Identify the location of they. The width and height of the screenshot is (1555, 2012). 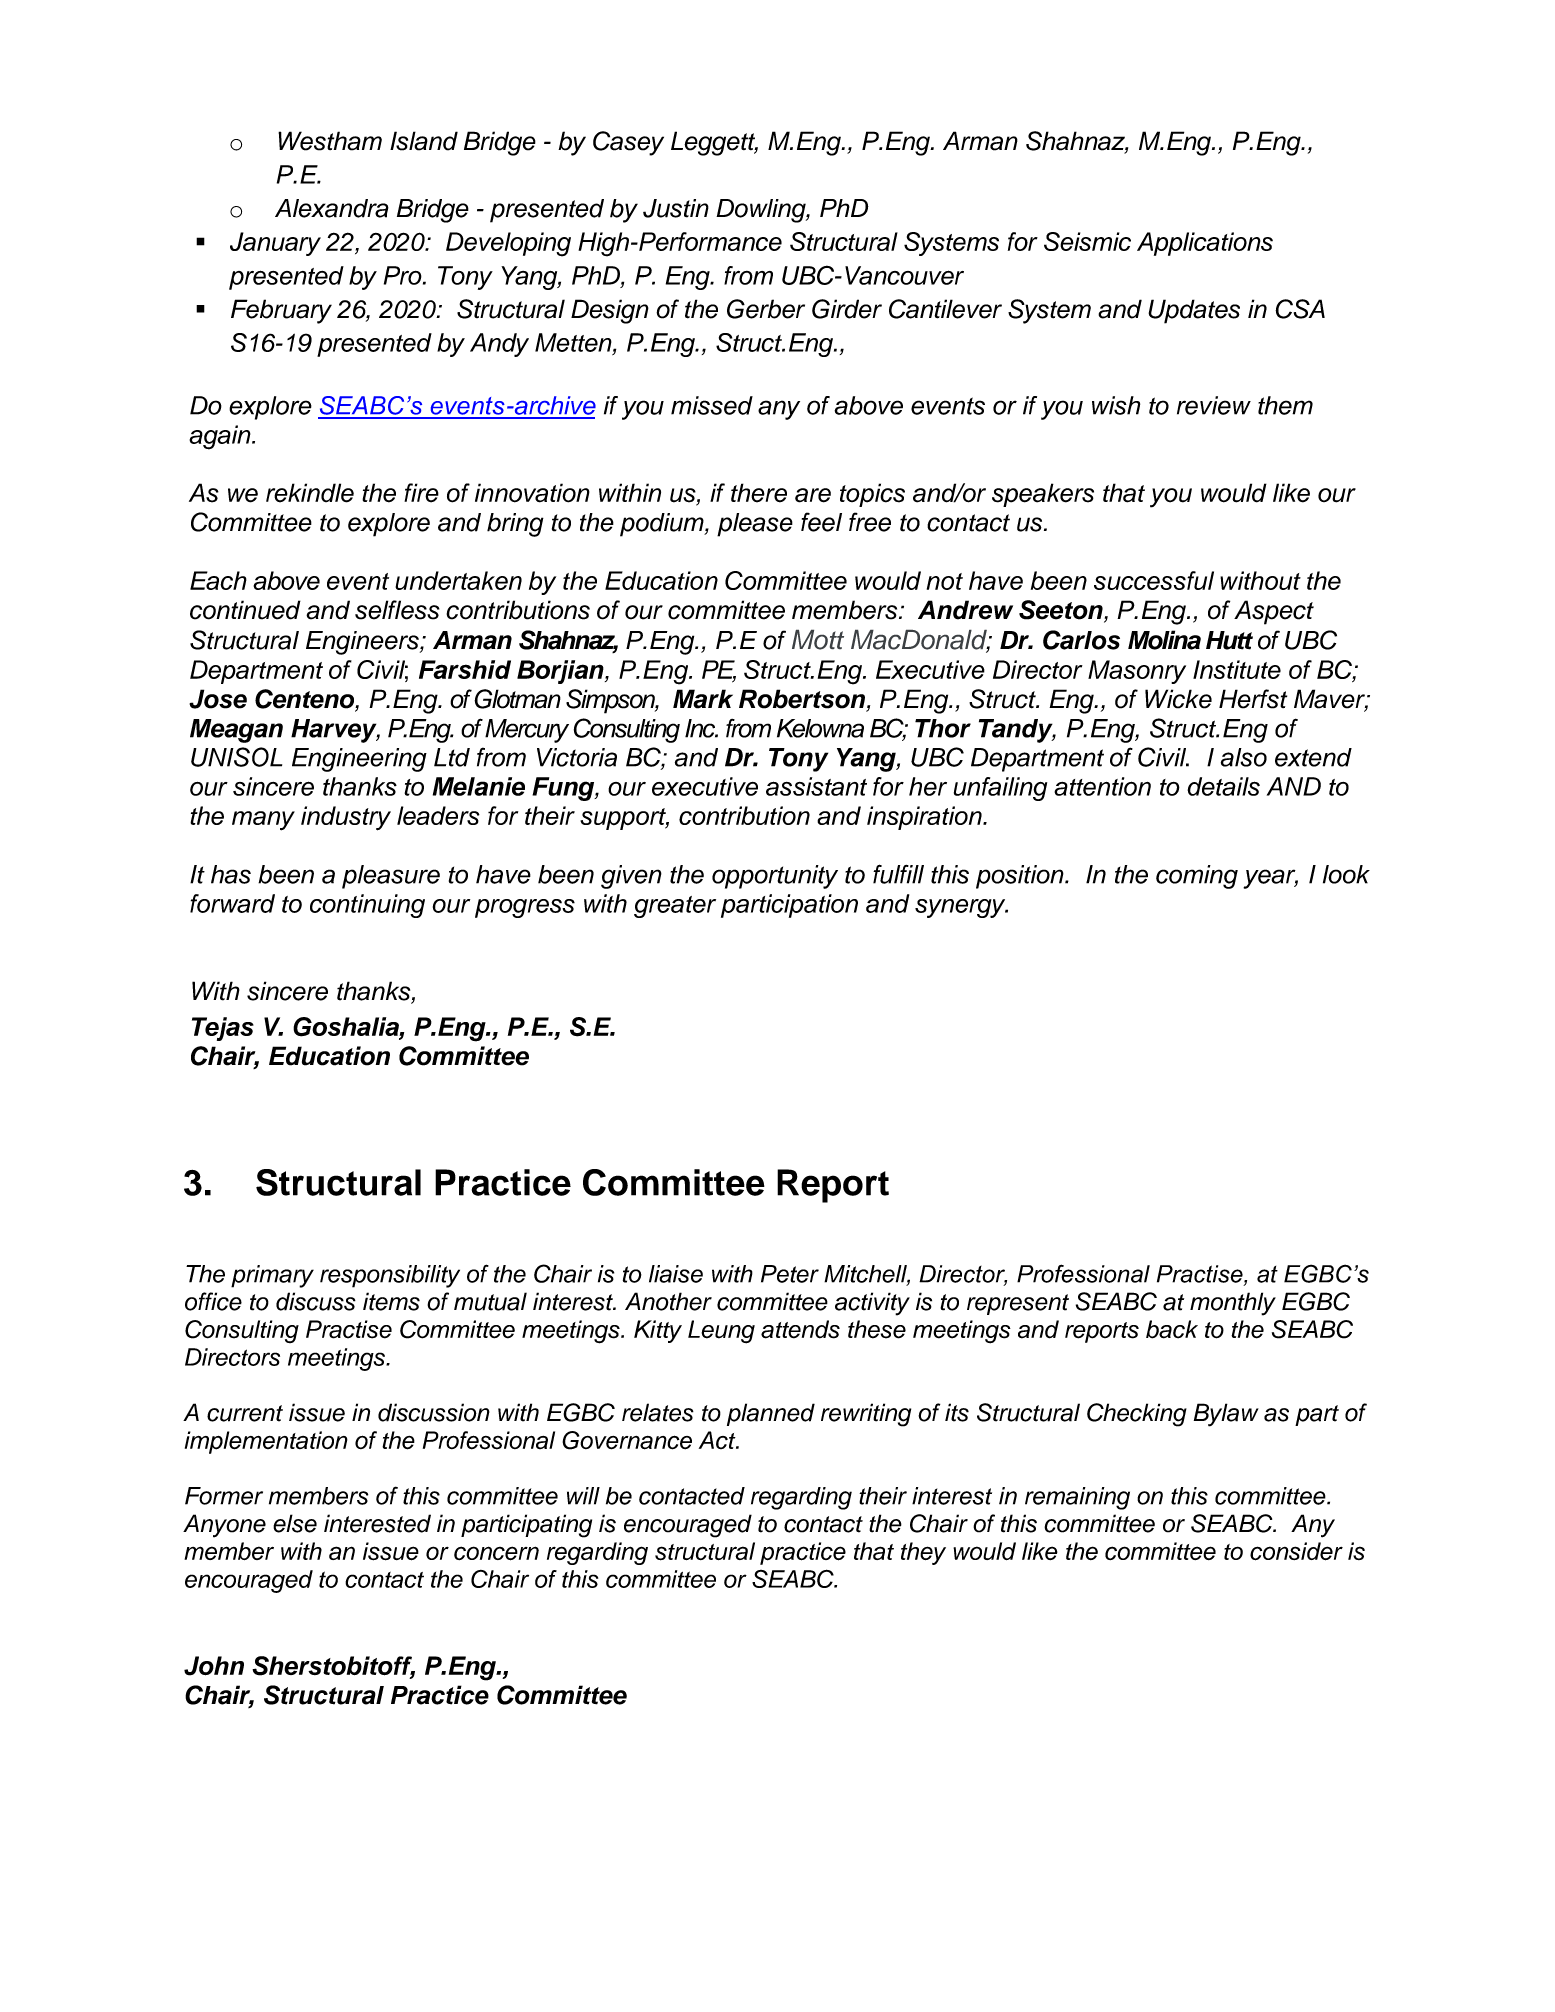
(923, 1553).
